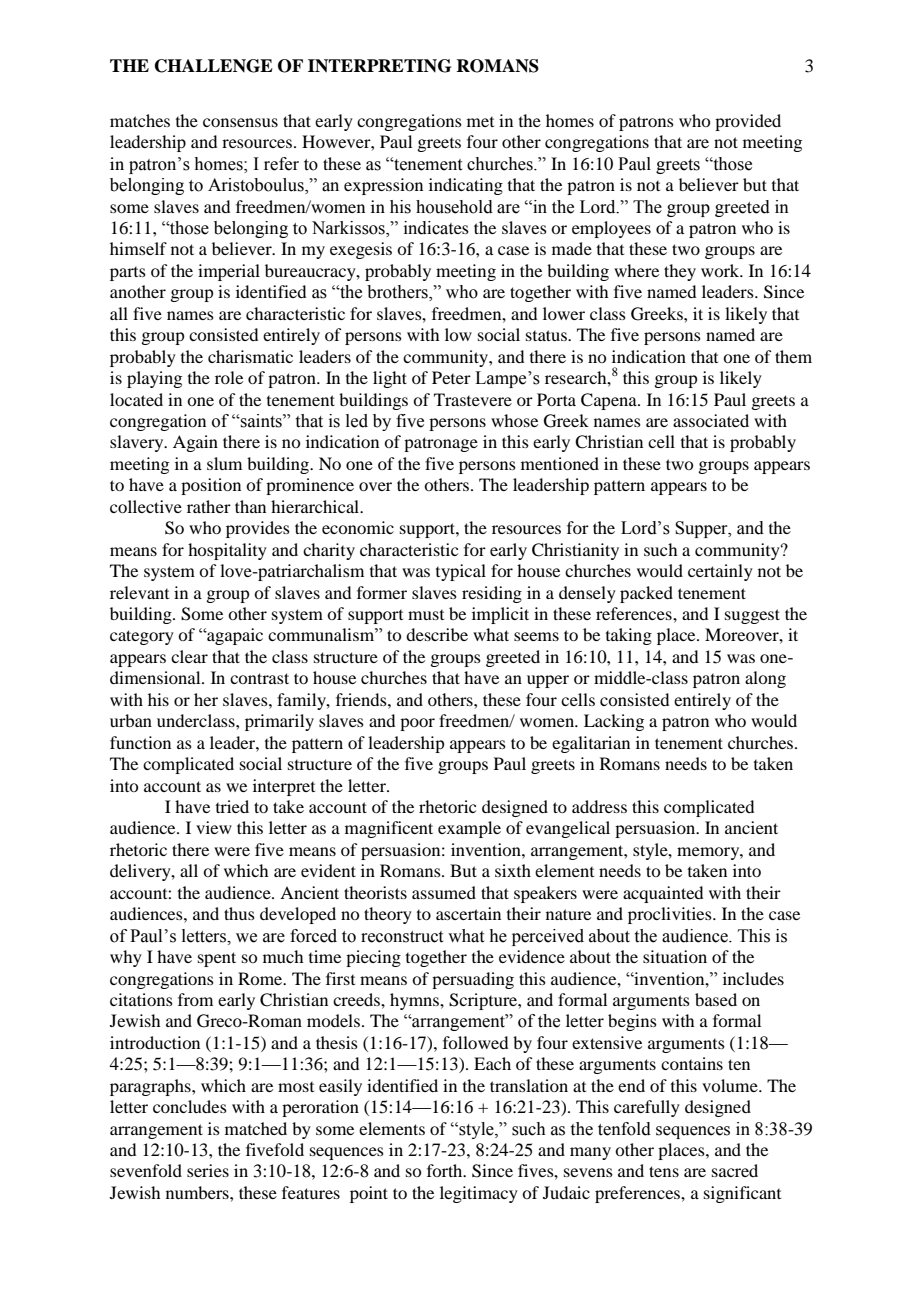 The height and width of the page is (1308, 924). Describe the element at coordinates (239, 913) in the page. I see `thus` at that location.
